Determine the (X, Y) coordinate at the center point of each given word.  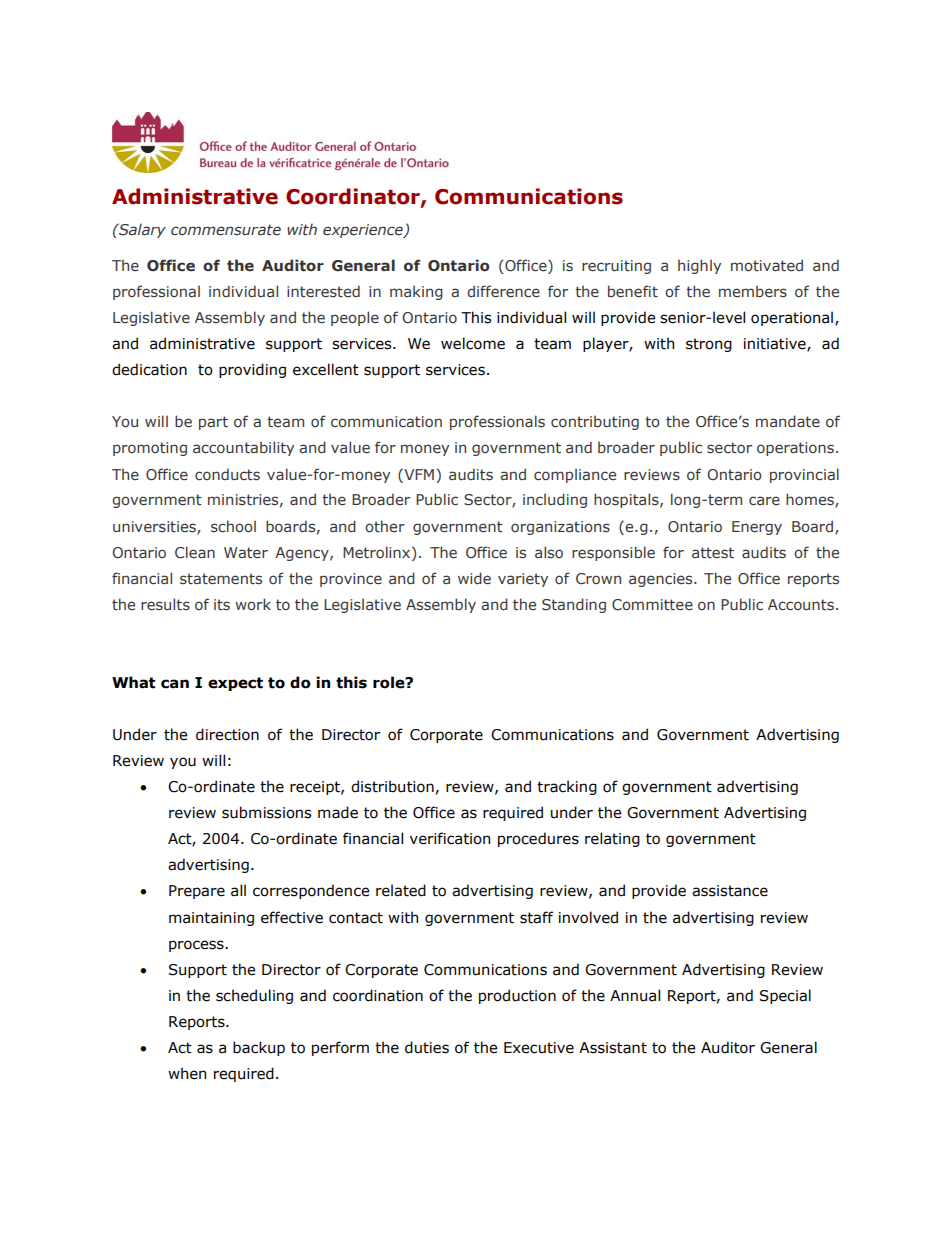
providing (252, 370)
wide (474, 578)
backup (259, 1048)
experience (364, 231)
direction (227, 734)
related (401, 890)
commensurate (226, 230)
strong (709, 345)
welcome (473, 343)
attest (713, 553)
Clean (195, 552)
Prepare (197, 892)
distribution (392, 786)
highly (699, 266)
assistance (730, 891)
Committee (652, 605)
